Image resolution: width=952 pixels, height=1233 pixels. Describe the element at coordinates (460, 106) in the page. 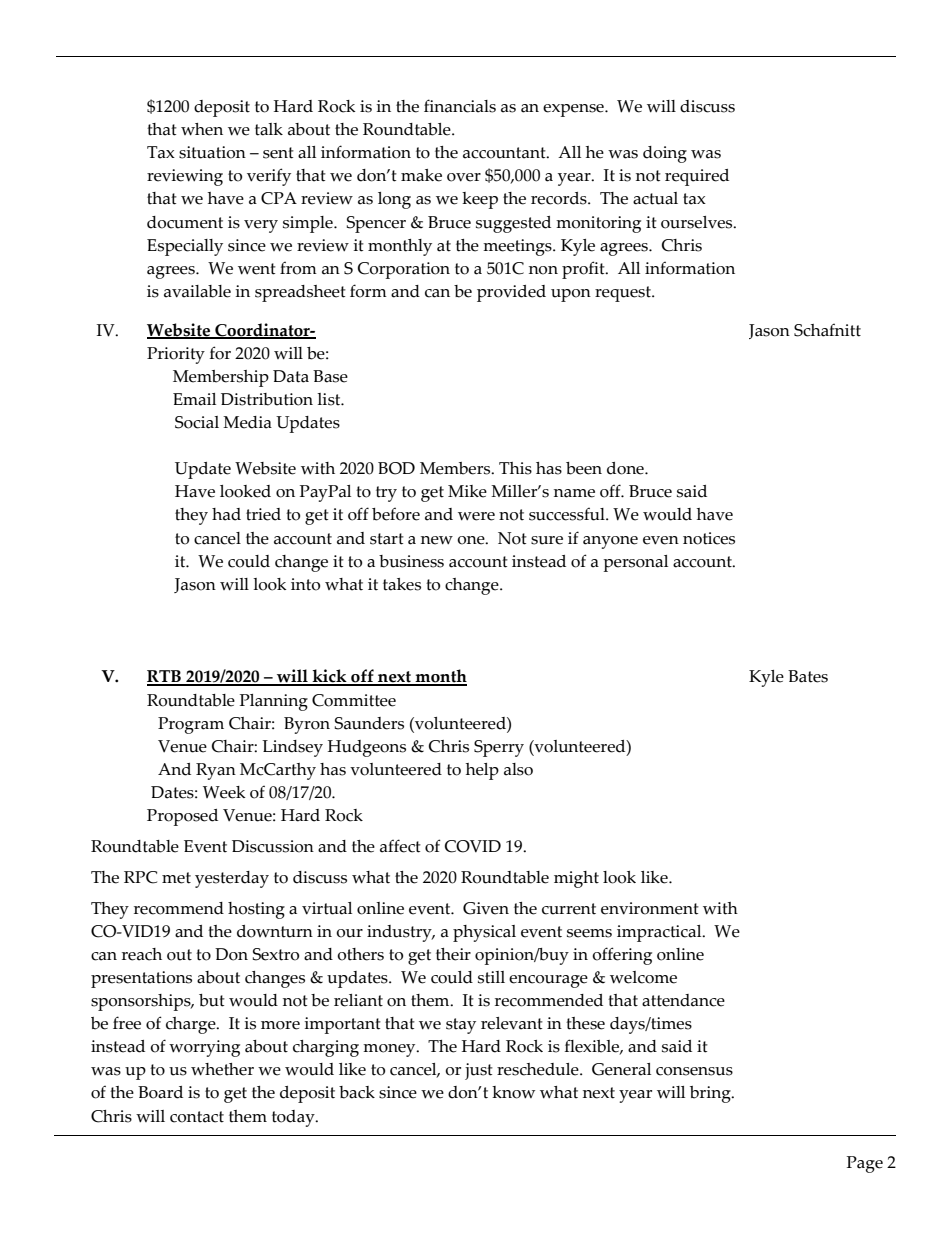

I see `financials` at that location.
